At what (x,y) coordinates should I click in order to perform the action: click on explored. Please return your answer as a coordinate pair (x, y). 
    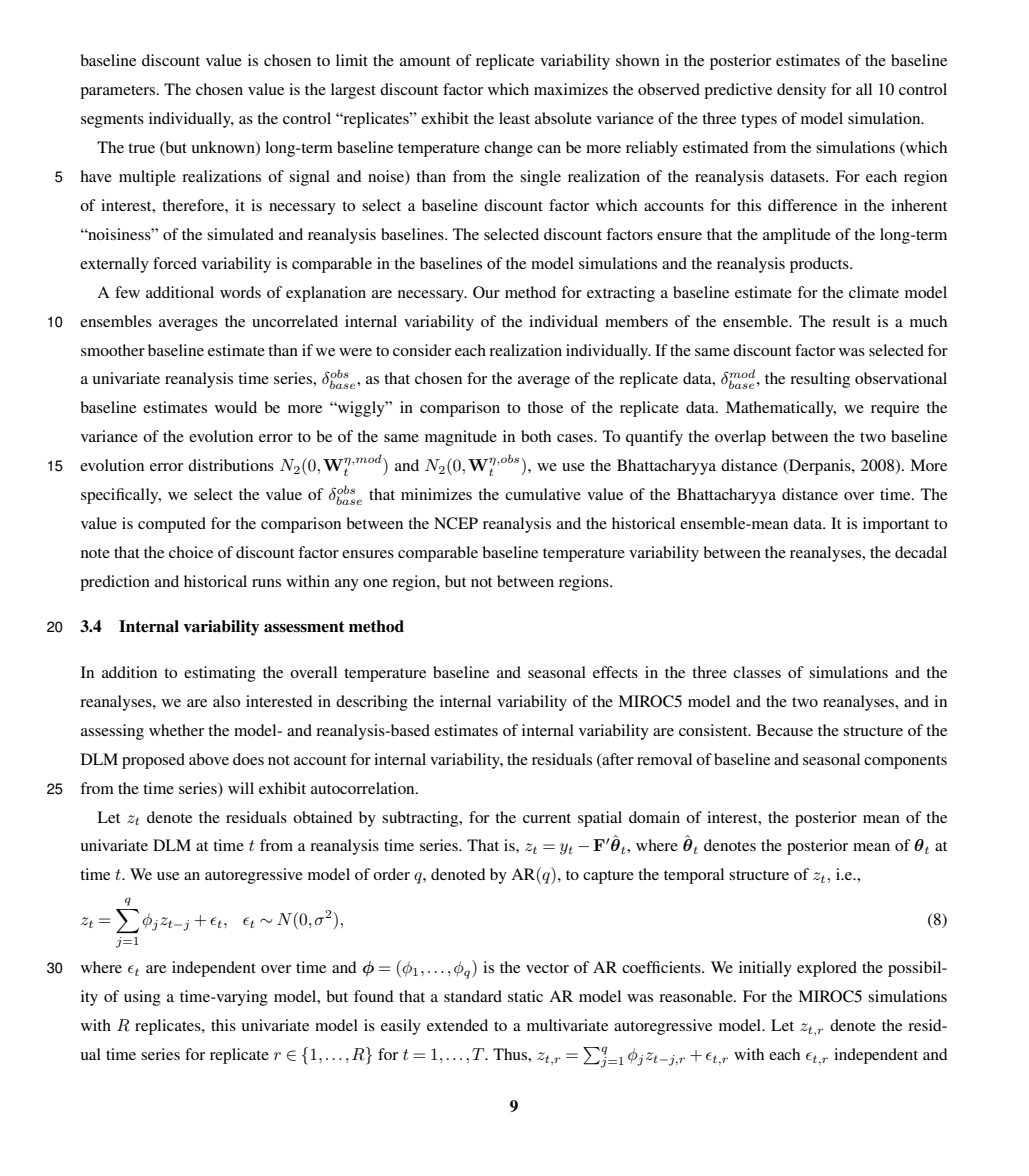
    Looking at the image, I should click on (827, 969).
